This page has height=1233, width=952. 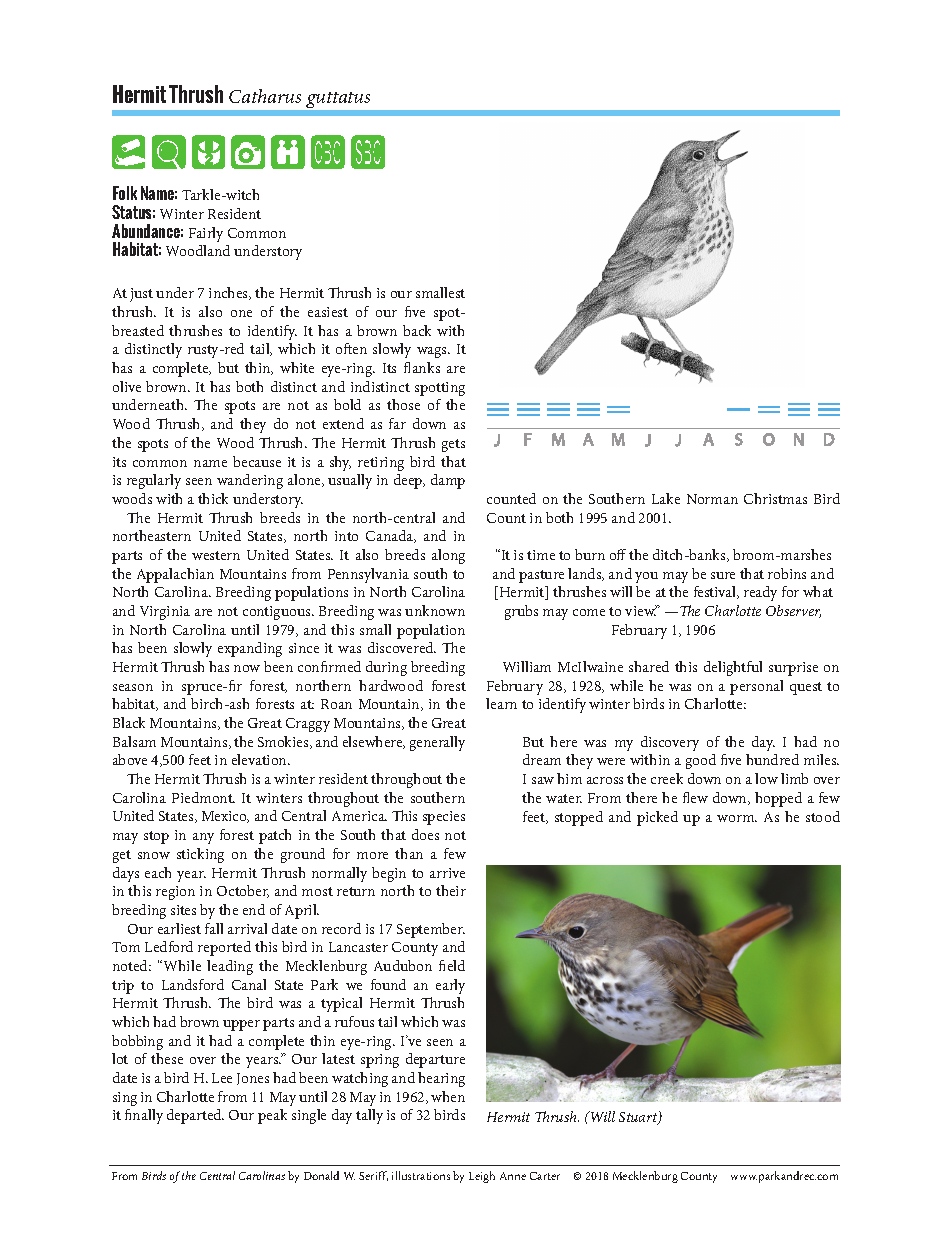 What do you see at coordinates (206, 234) in the page?
I see `Fairly` at bounding box center [206, 234].
